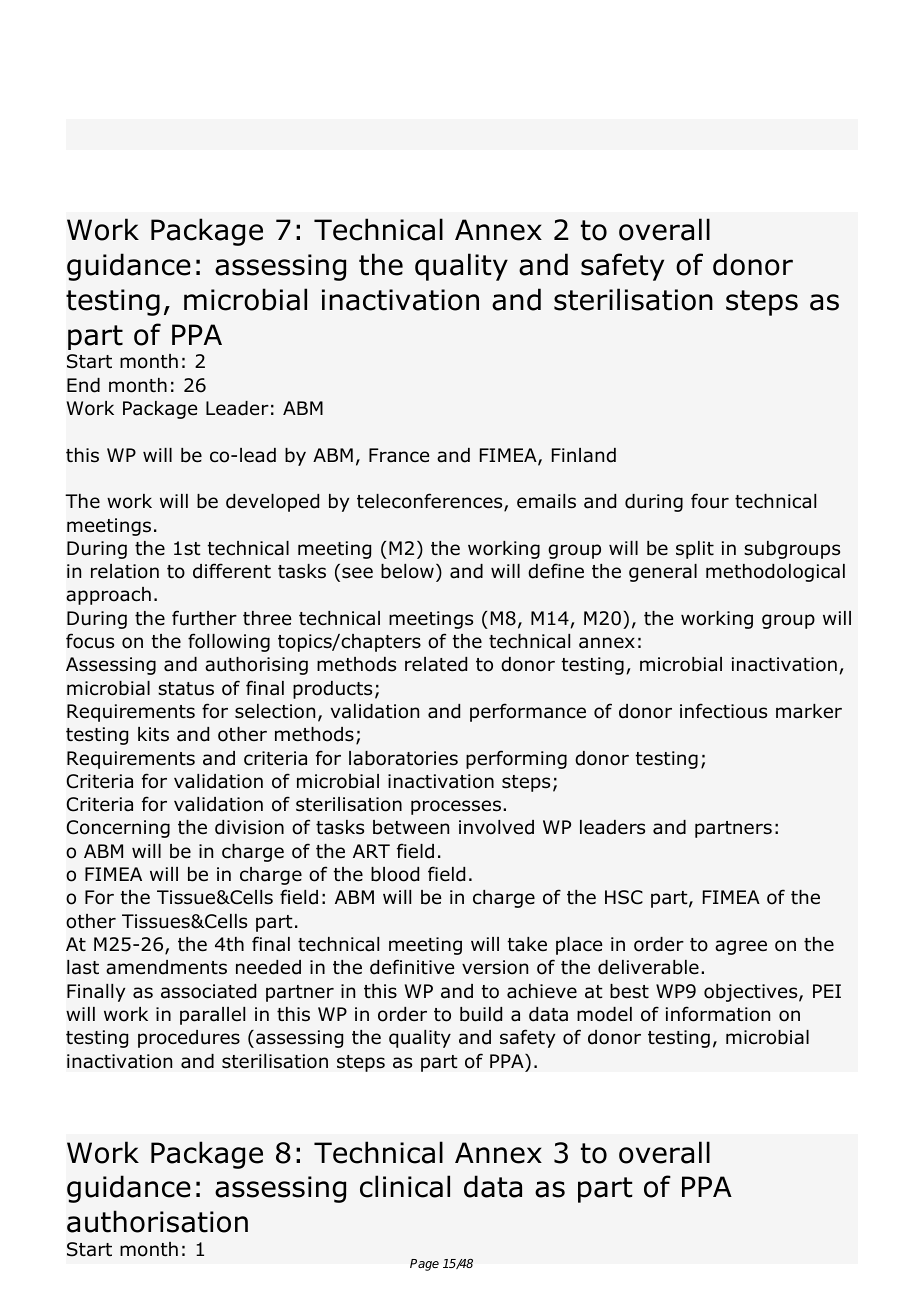 The width and height of the screenshot is (924, 1308). I want to click on kits, so click(153, 734).
